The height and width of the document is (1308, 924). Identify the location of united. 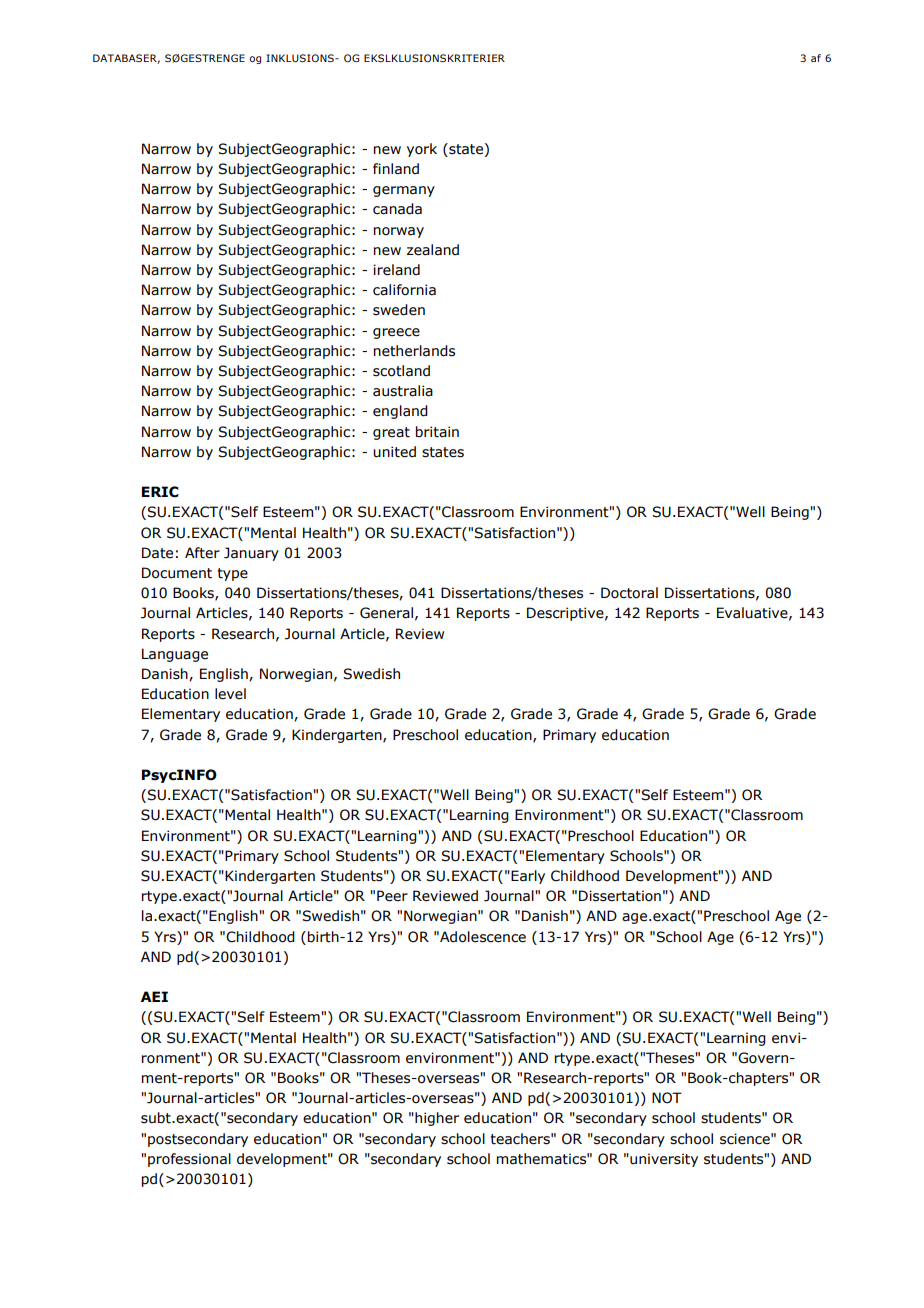
(394, 452).
